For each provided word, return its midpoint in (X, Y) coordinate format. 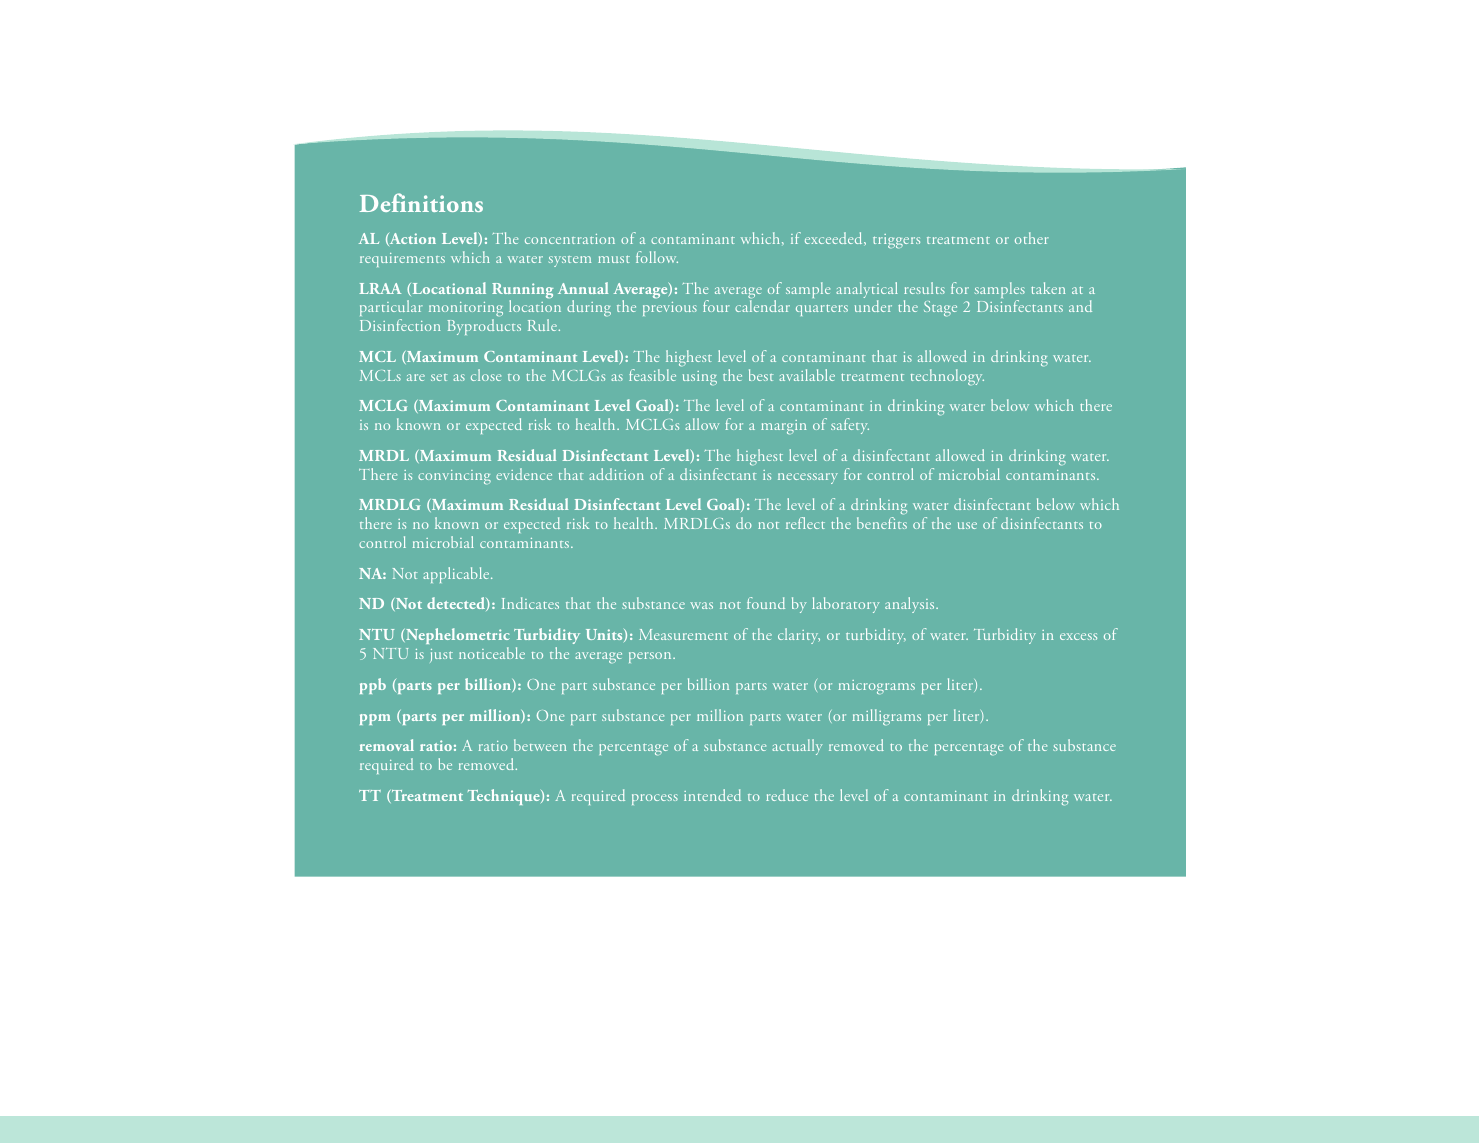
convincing (454, 477)
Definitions (421, 202)
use (967, 525)
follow (657, 257)
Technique (505, 797)
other (1032, 238)
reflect (805, 523)
